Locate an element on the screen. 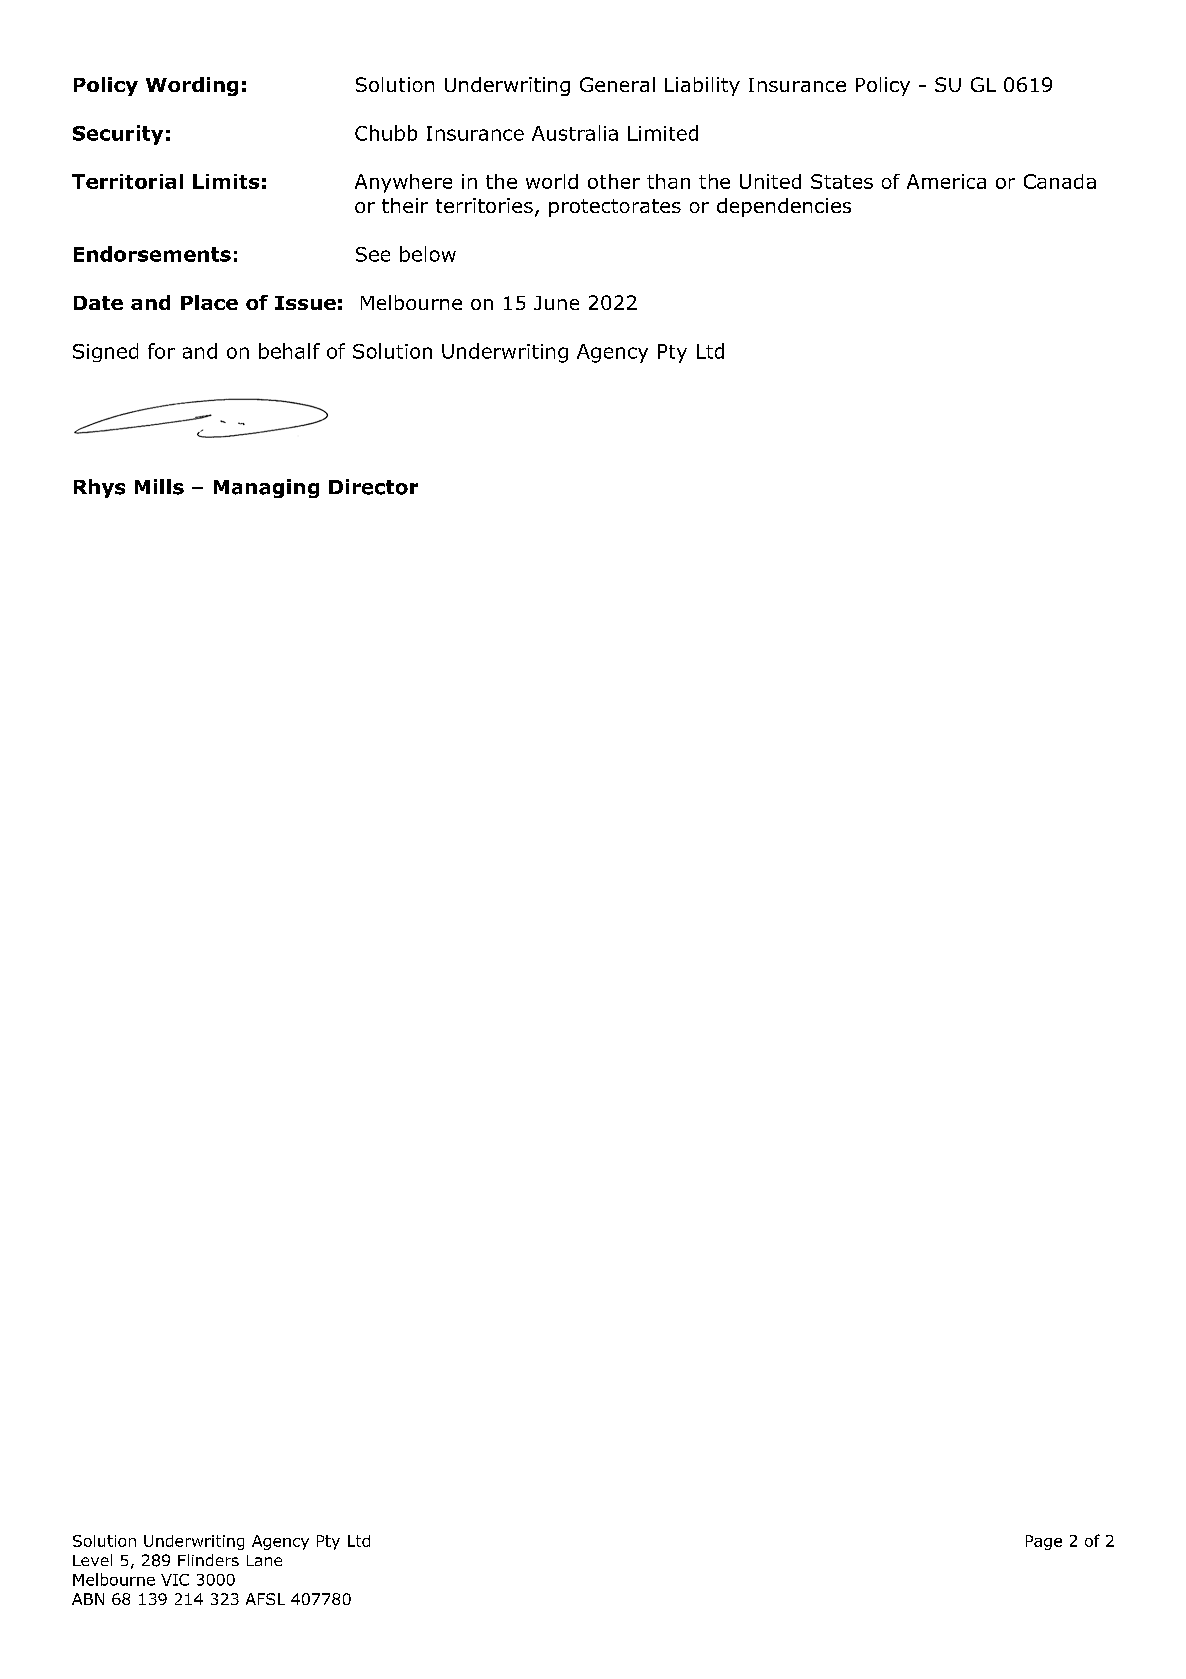  for is located at coordinates (161, 351).
